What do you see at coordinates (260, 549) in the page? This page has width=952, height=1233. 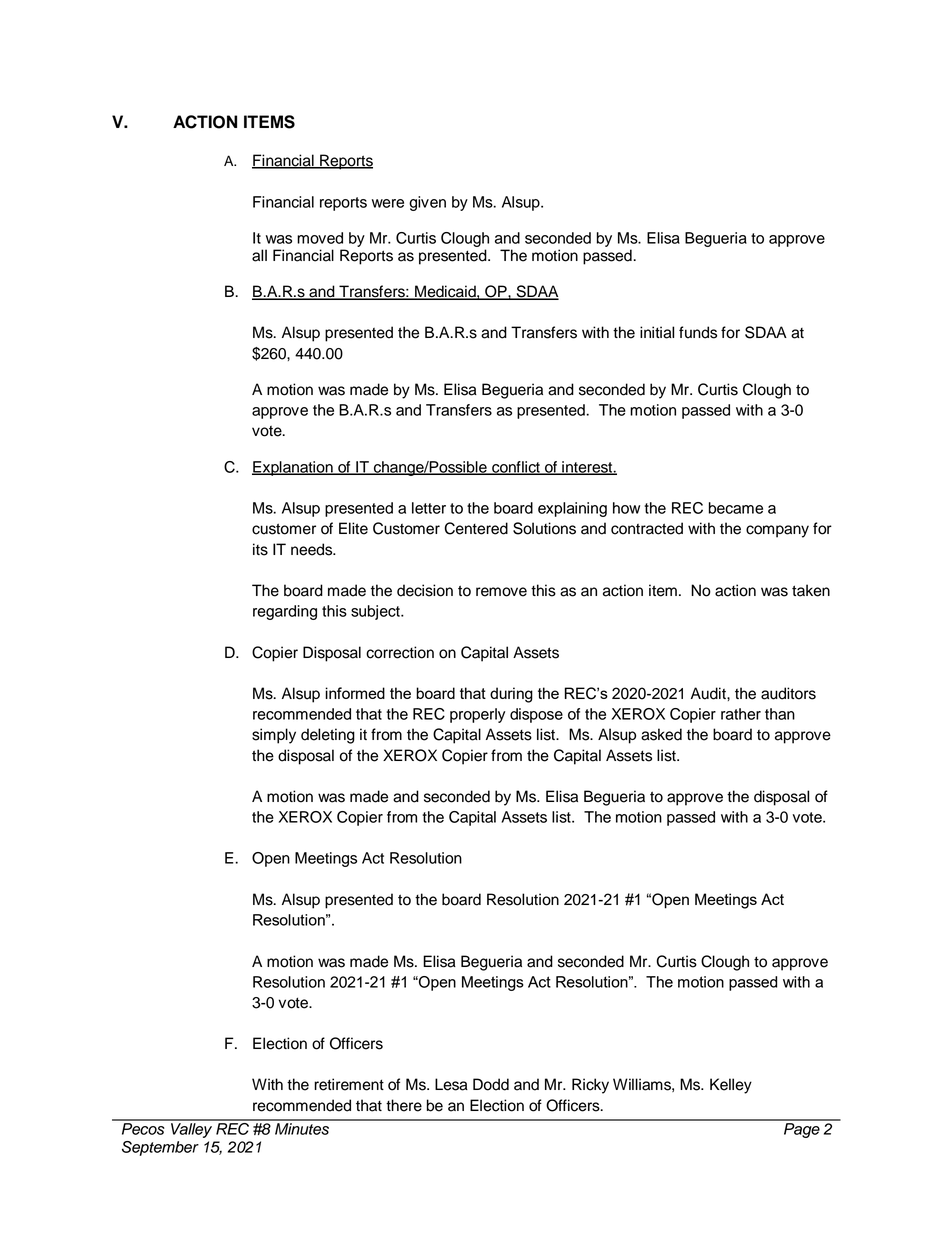 I see `its` at bounding box center [260, 549].
